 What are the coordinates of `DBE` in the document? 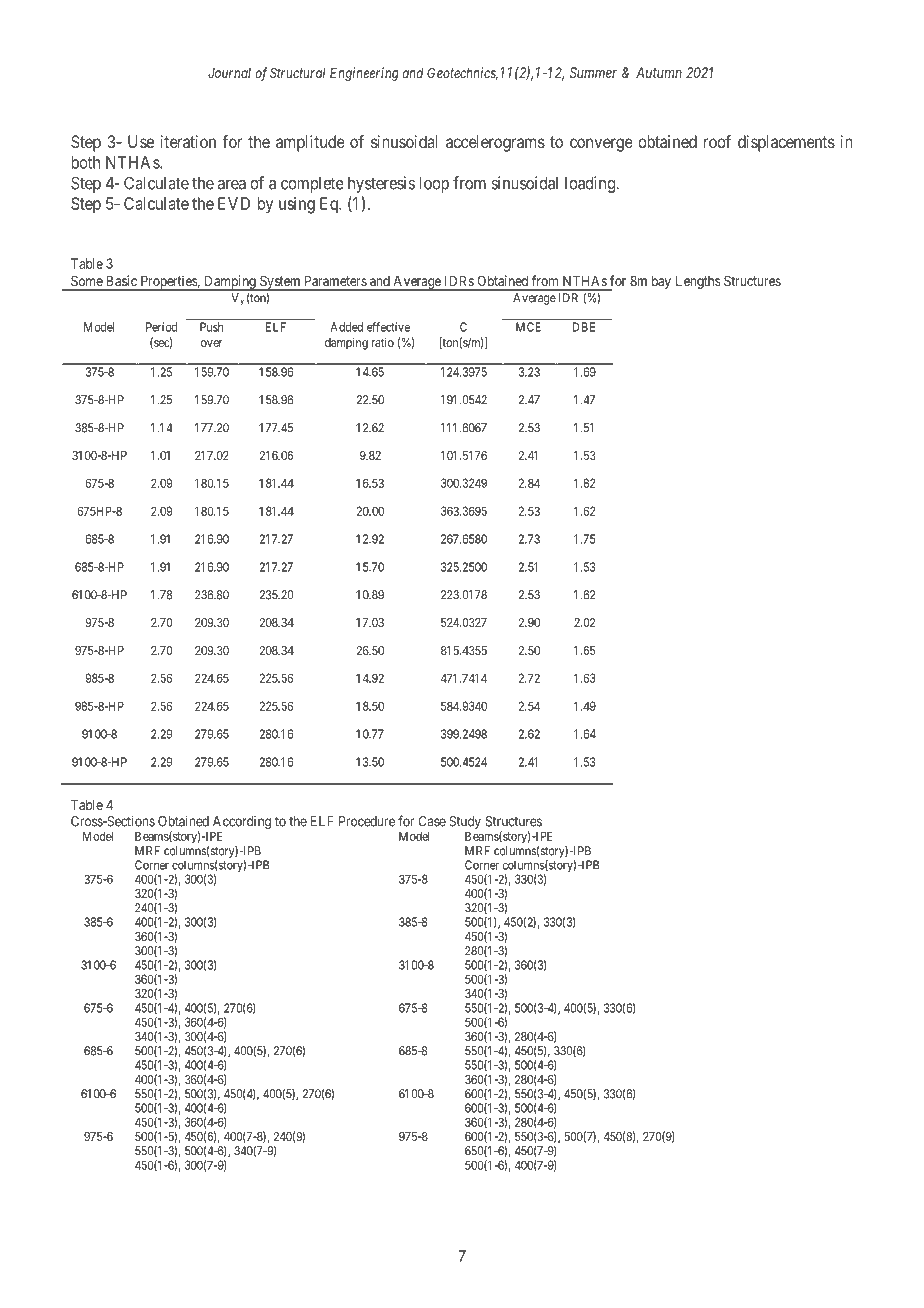 It's located at (584, 327).
